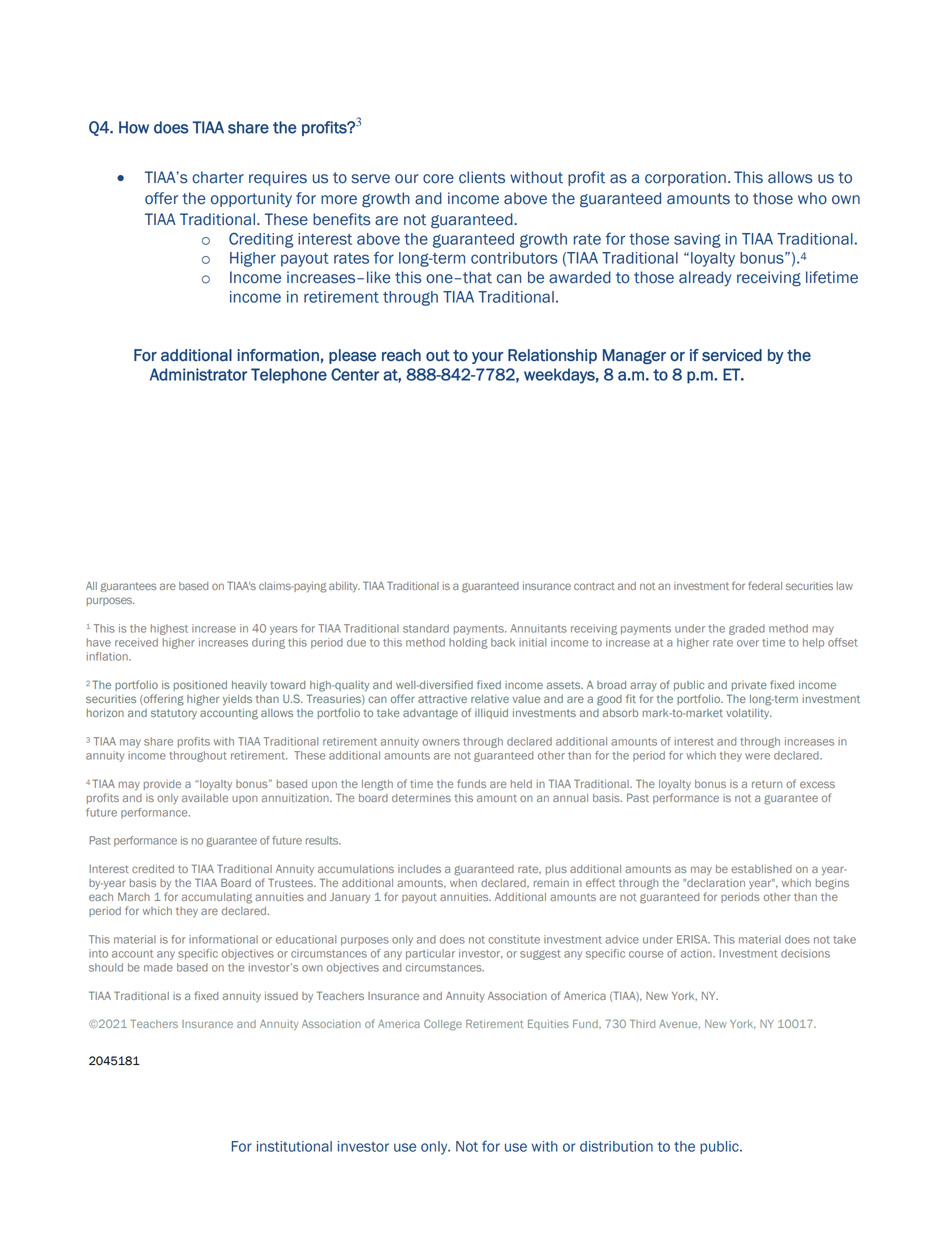 Image resolution: width=952 pixels, height=1233 pixels. Describe the element at coordinates (136, 642) in the screenshot. I see `received` at that location.
